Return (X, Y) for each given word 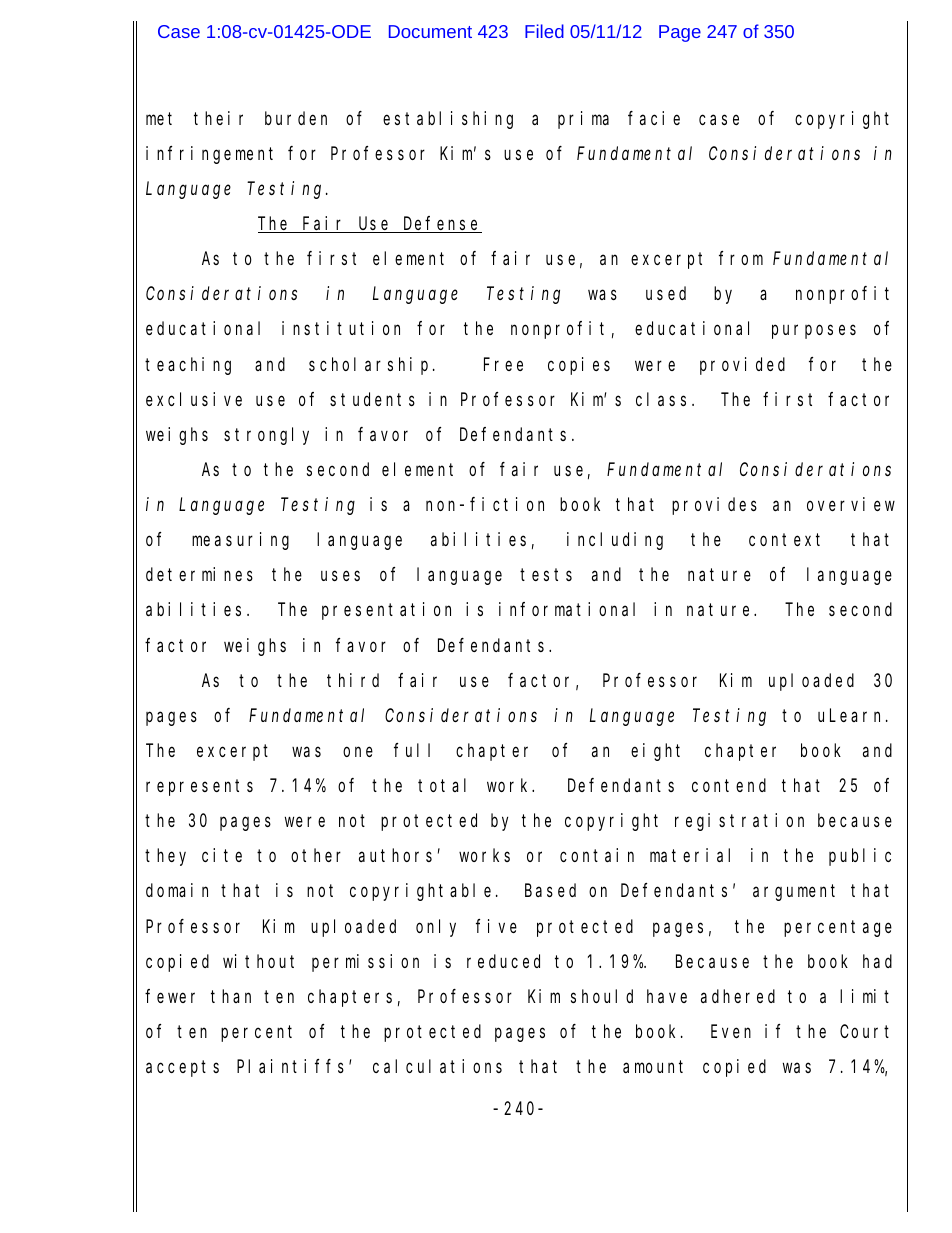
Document (430, 31)
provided (742, 366)
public (860, 857)
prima (583, 120)
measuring (240, 541)
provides (714, 506)
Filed (544, 31)
